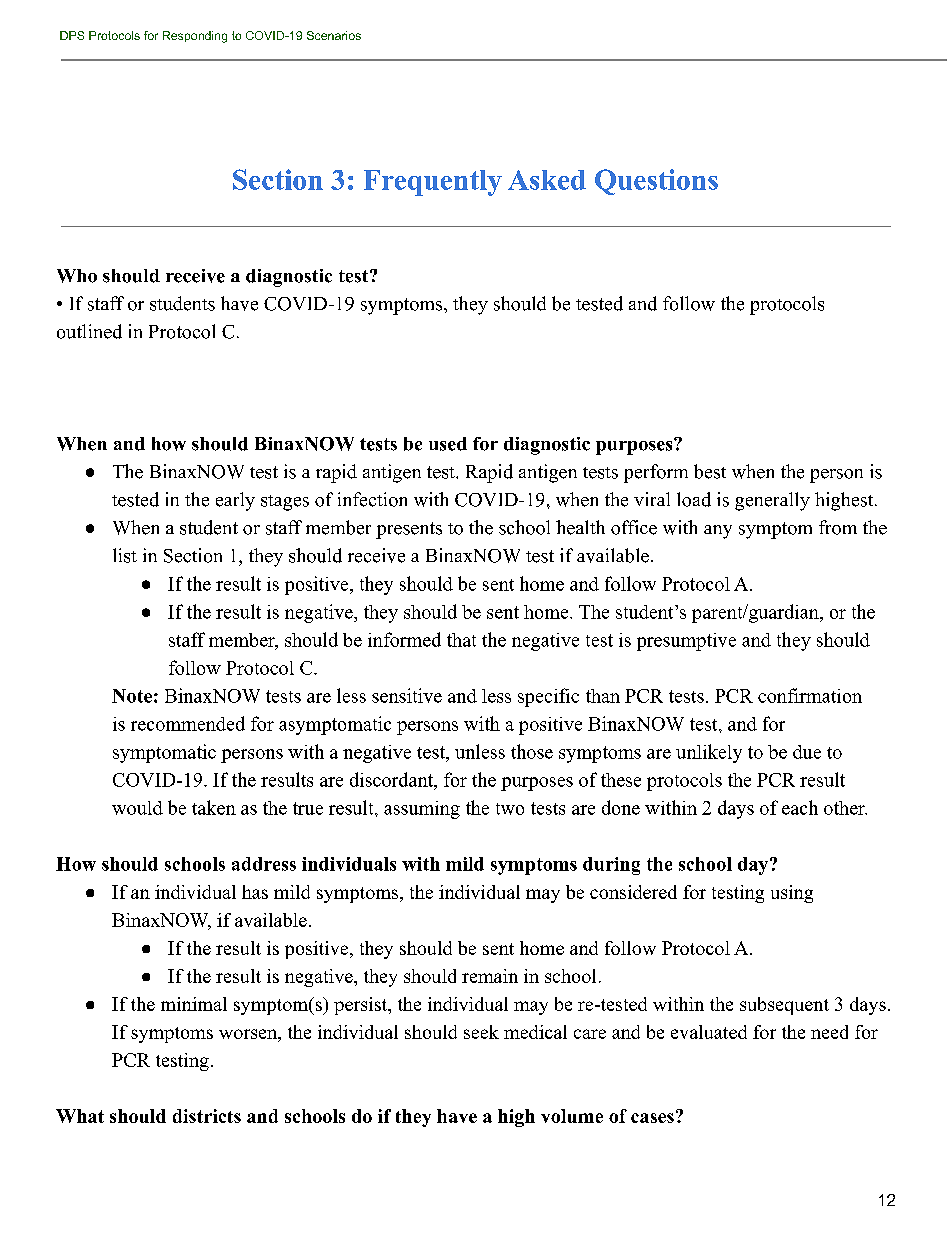  Describe the element at coordinates (89, 331) in the document. I see `outlined` at that location.
